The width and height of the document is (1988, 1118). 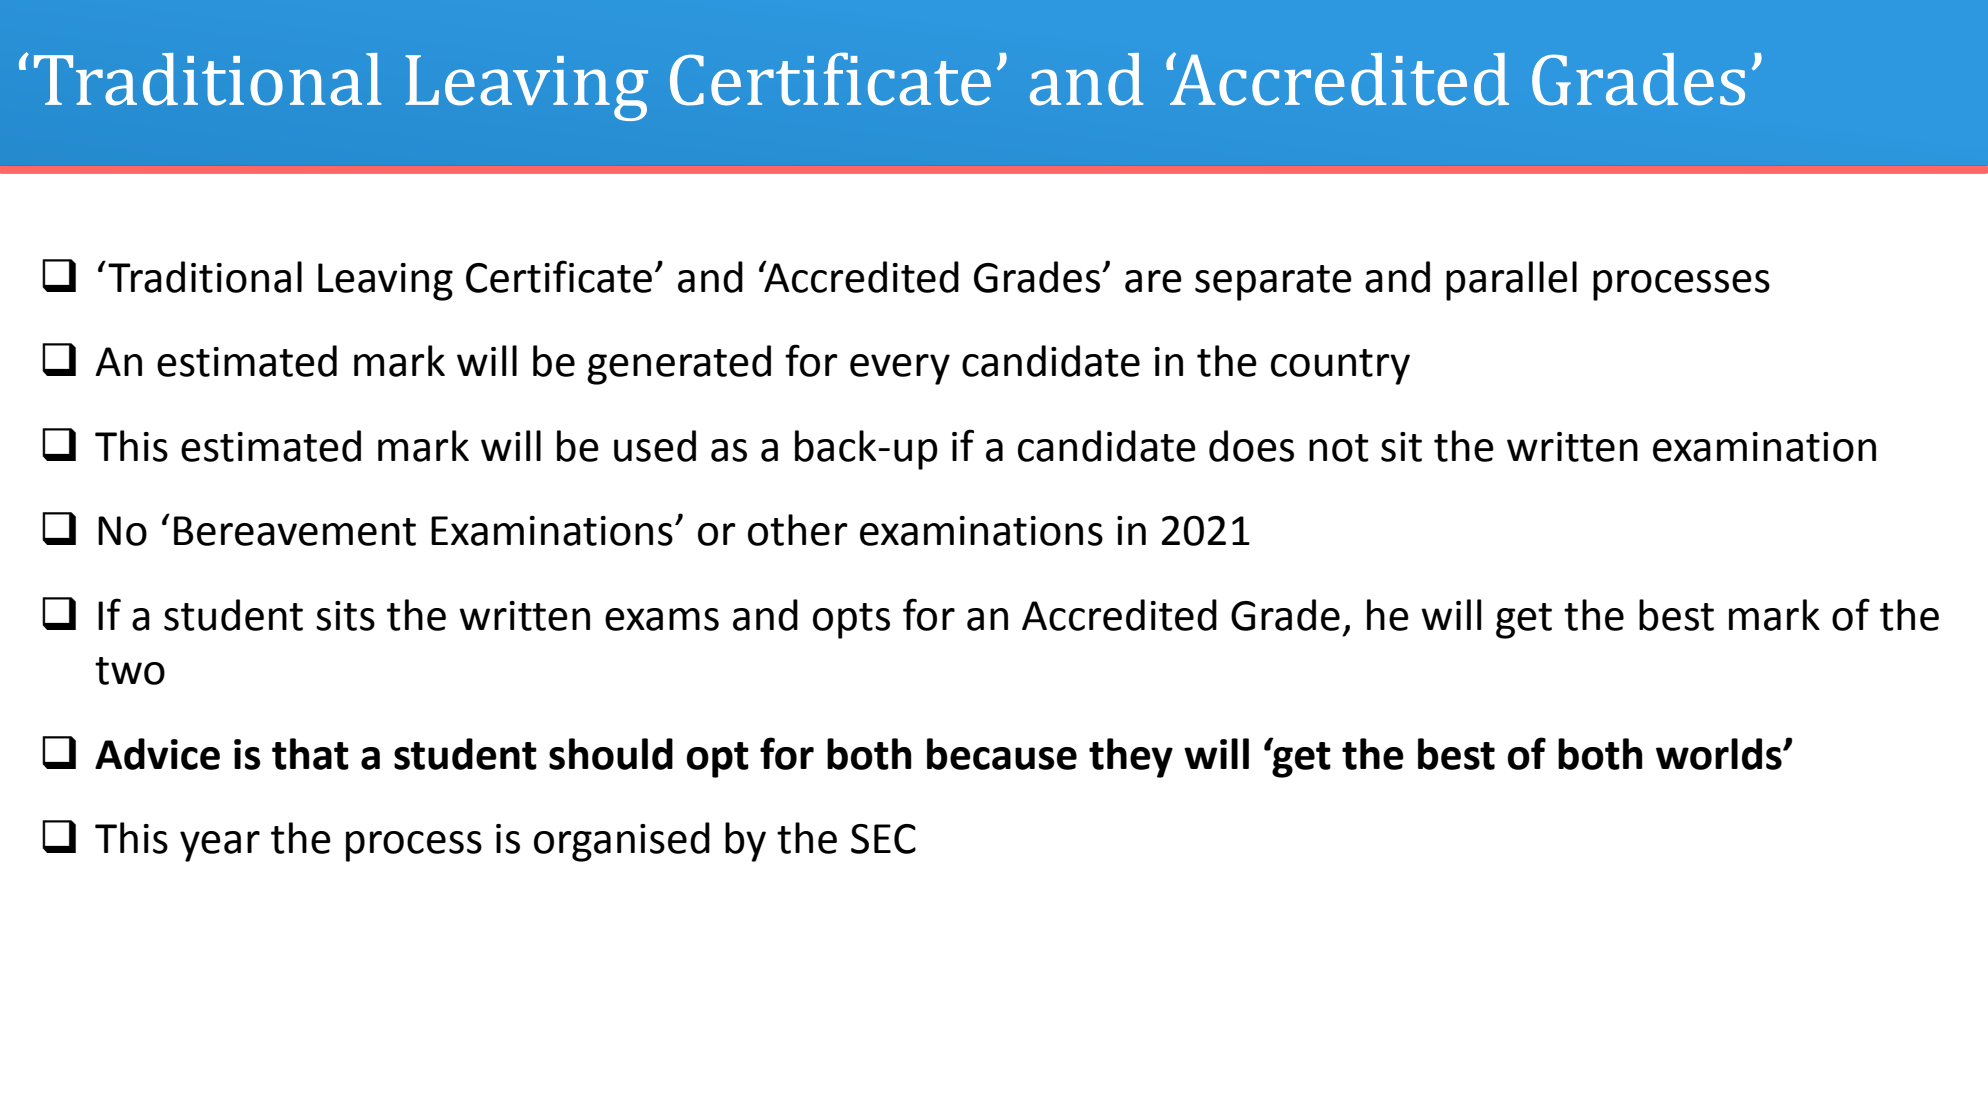 What do you see at coordinates (851, 621) in the document?
I see `opts` at bounding box center [851, 621].
